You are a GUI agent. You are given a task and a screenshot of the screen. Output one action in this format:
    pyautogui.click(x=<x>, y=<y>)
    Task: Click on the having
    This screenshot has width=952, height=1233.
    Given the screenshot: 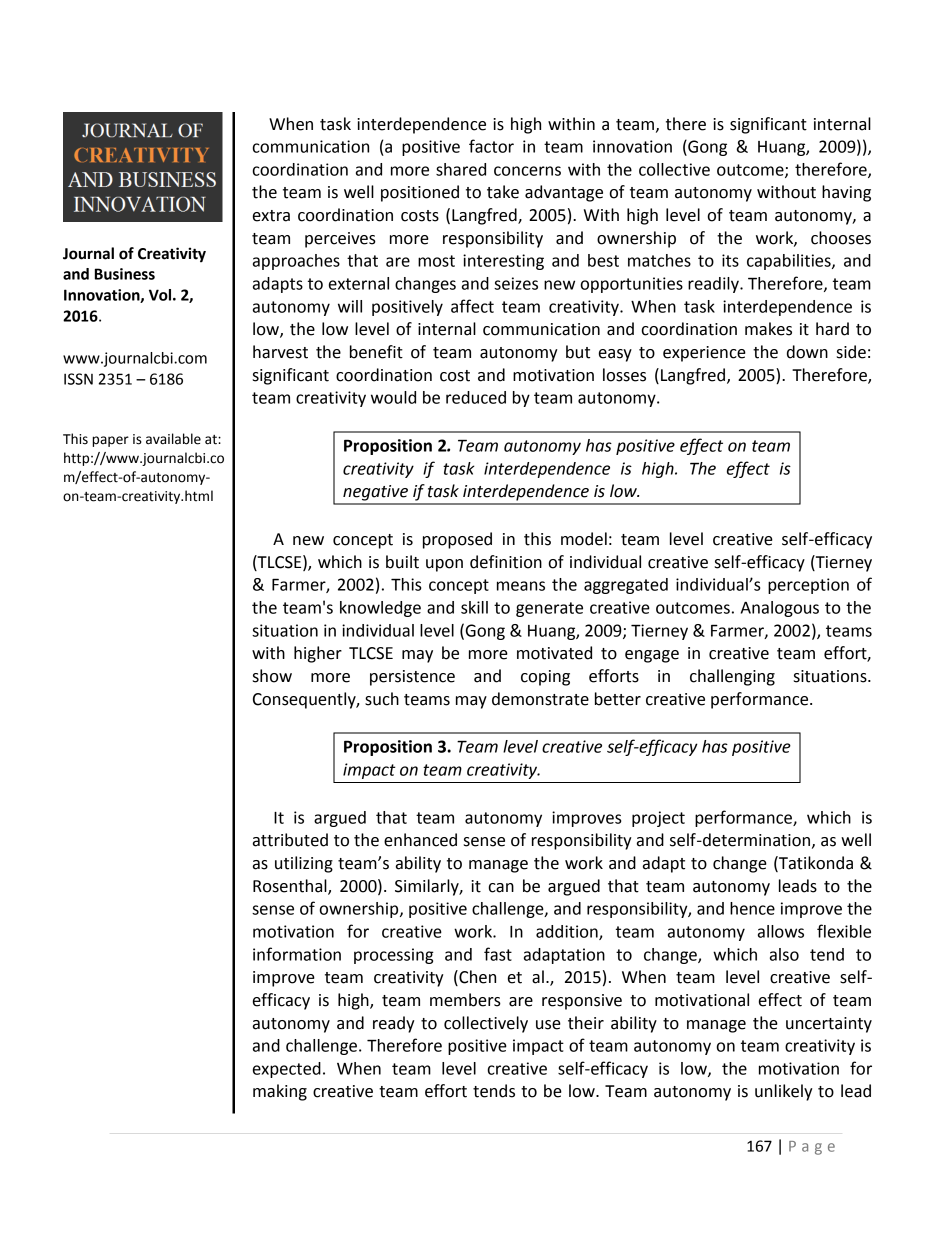 What is the action you would take?
    pyautogui.click(x=846, y=193)
